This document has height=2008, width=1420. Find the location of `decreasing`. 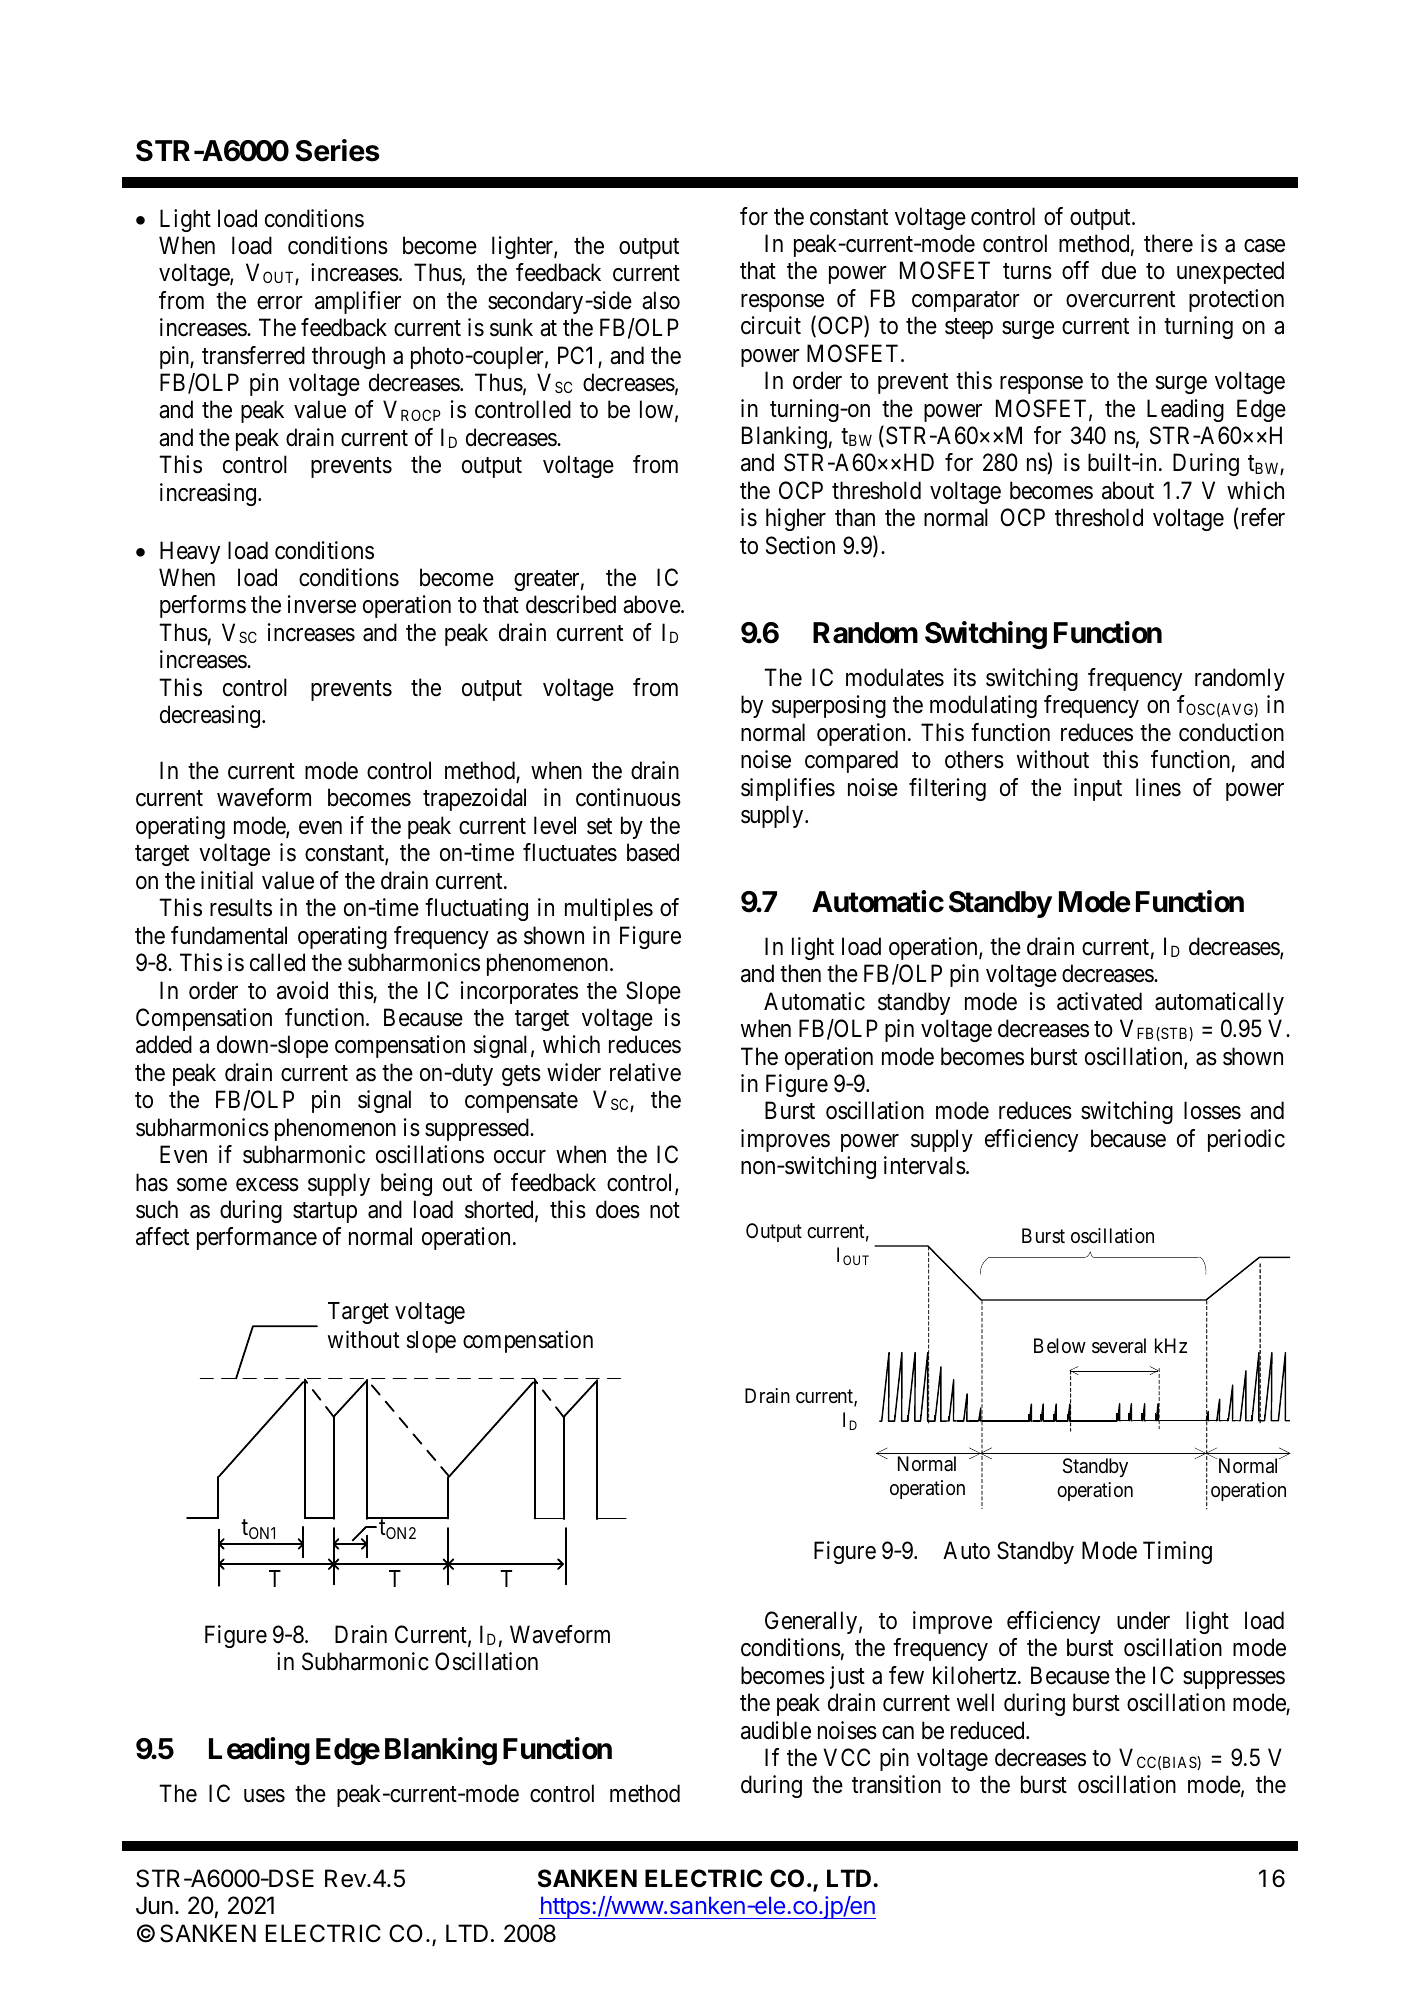

decreasing is located at coordinates (211, 716).
